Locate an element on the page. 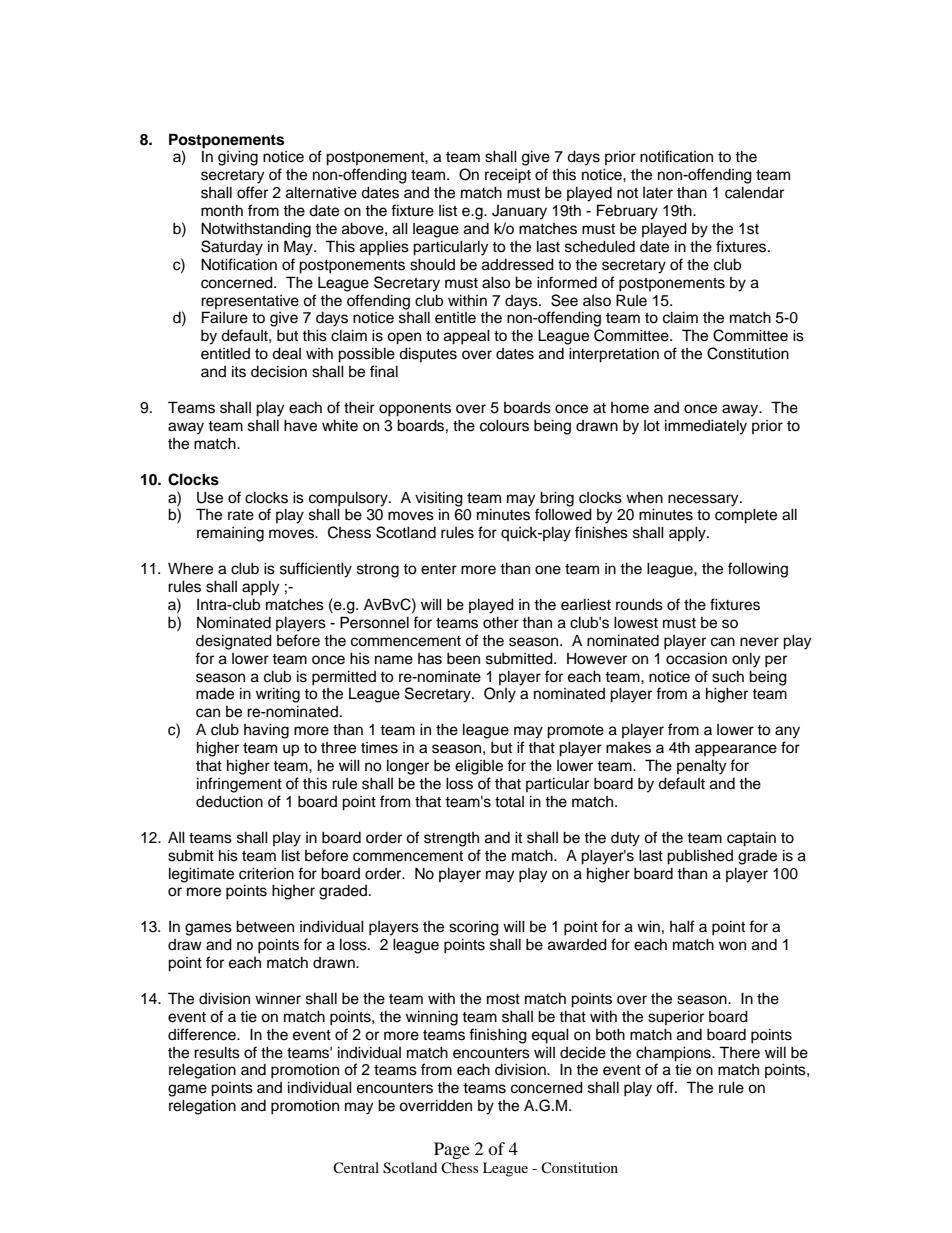 The image size is (952, 1233). Central is located at coordinates (356, 1168).
